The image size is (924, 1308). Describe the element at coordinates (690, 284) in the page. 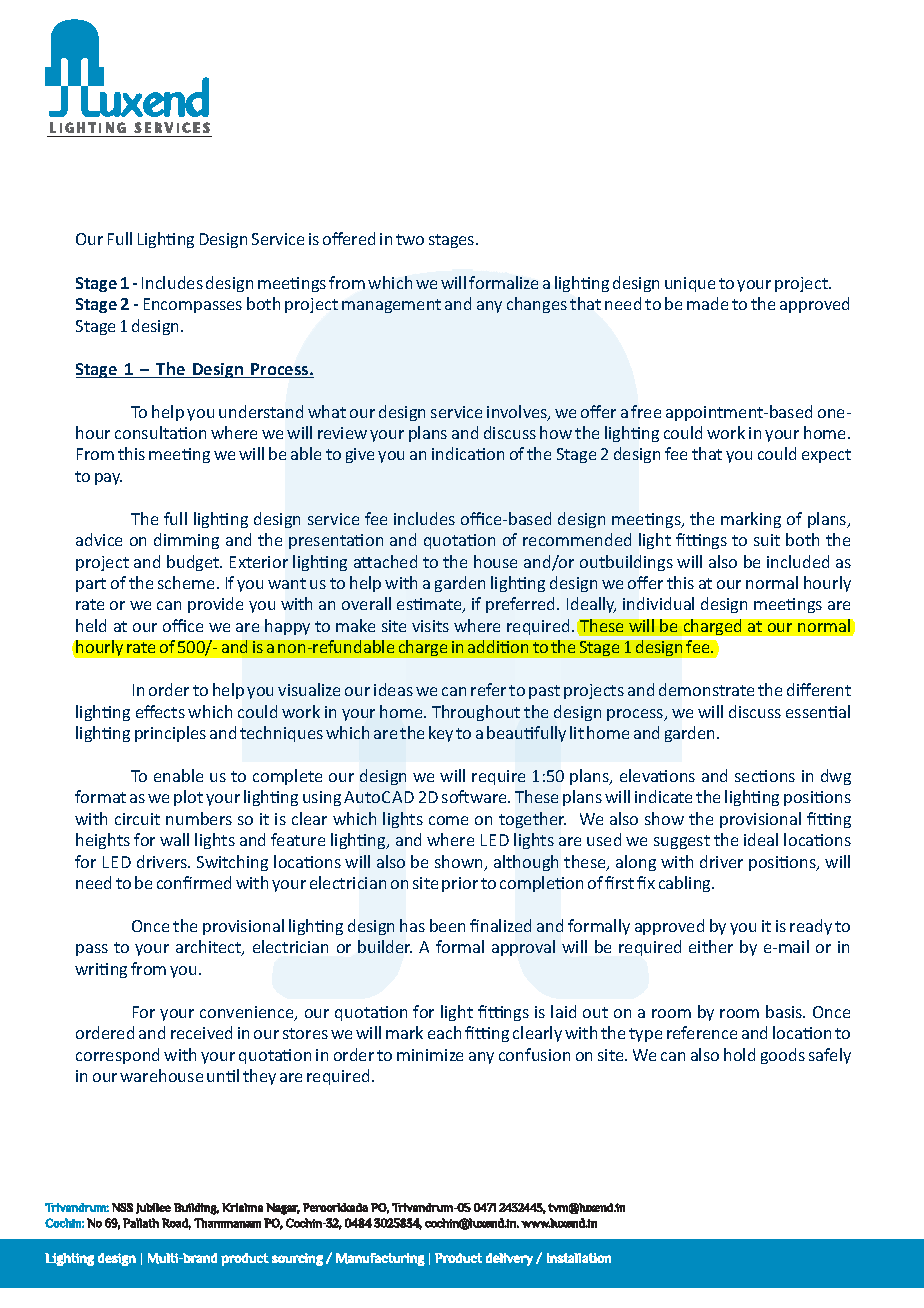

I see `unique` at that location.
